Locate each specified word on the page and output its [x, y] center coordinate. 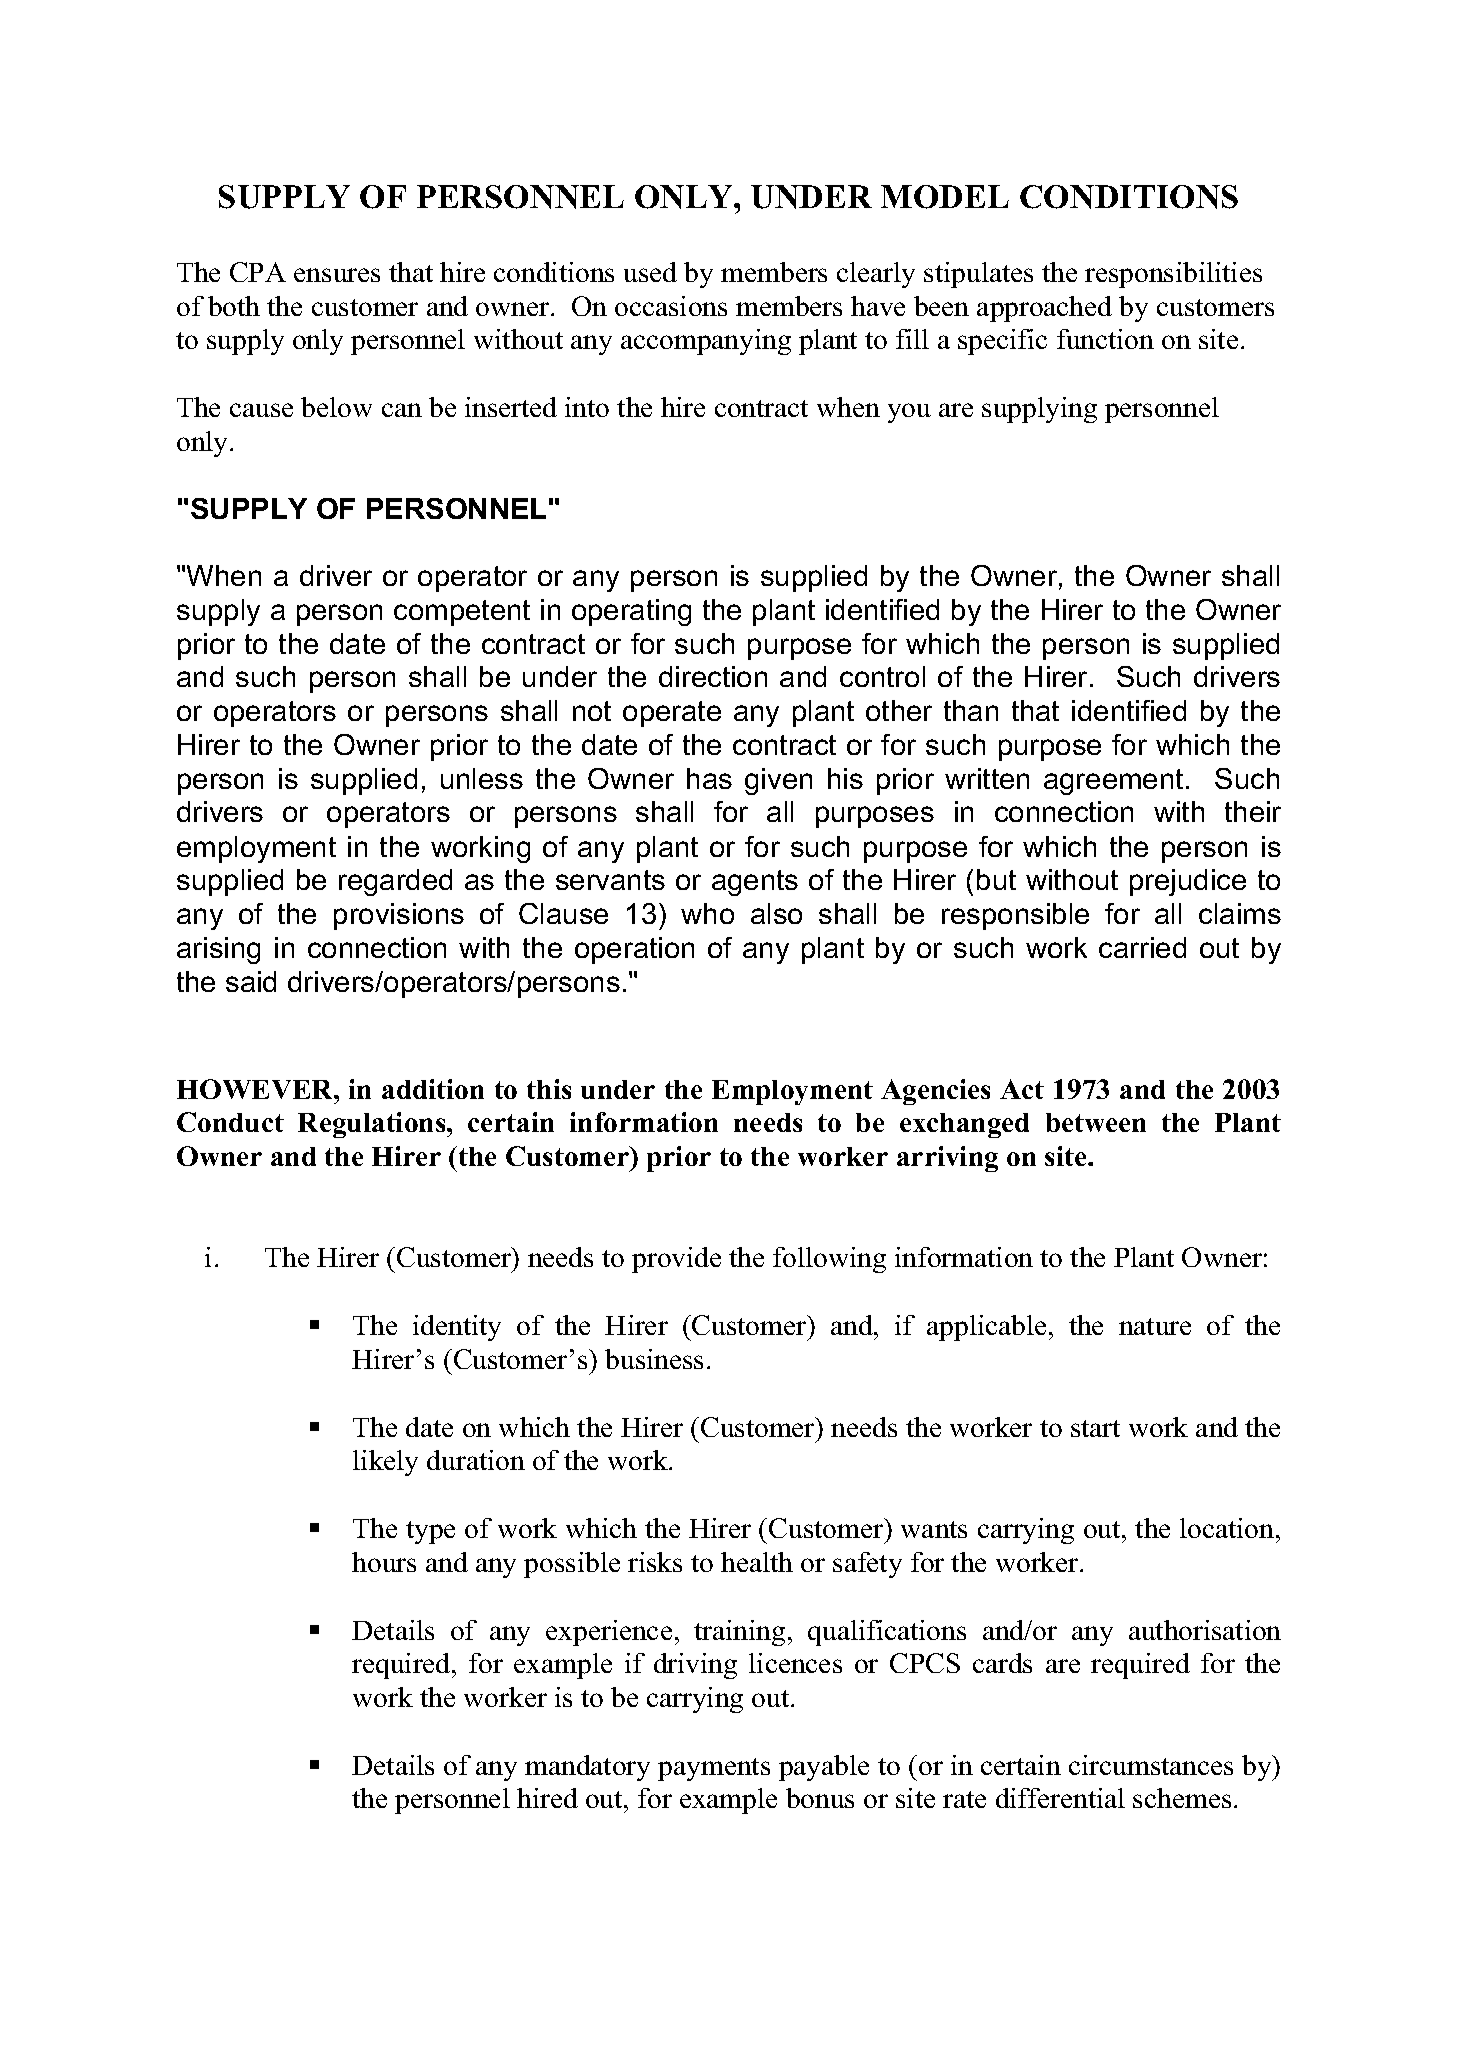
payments [714, 1769]
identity [457, 1328]
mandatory [587, 1768]
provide [676, 1260]
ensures [337, 275]
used [650, 272]
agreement [1113, 782]
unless [482, 778]
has [709, 778]
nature [1155, 1326]
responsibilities [1173, 275]
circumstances [1151, 1765]
